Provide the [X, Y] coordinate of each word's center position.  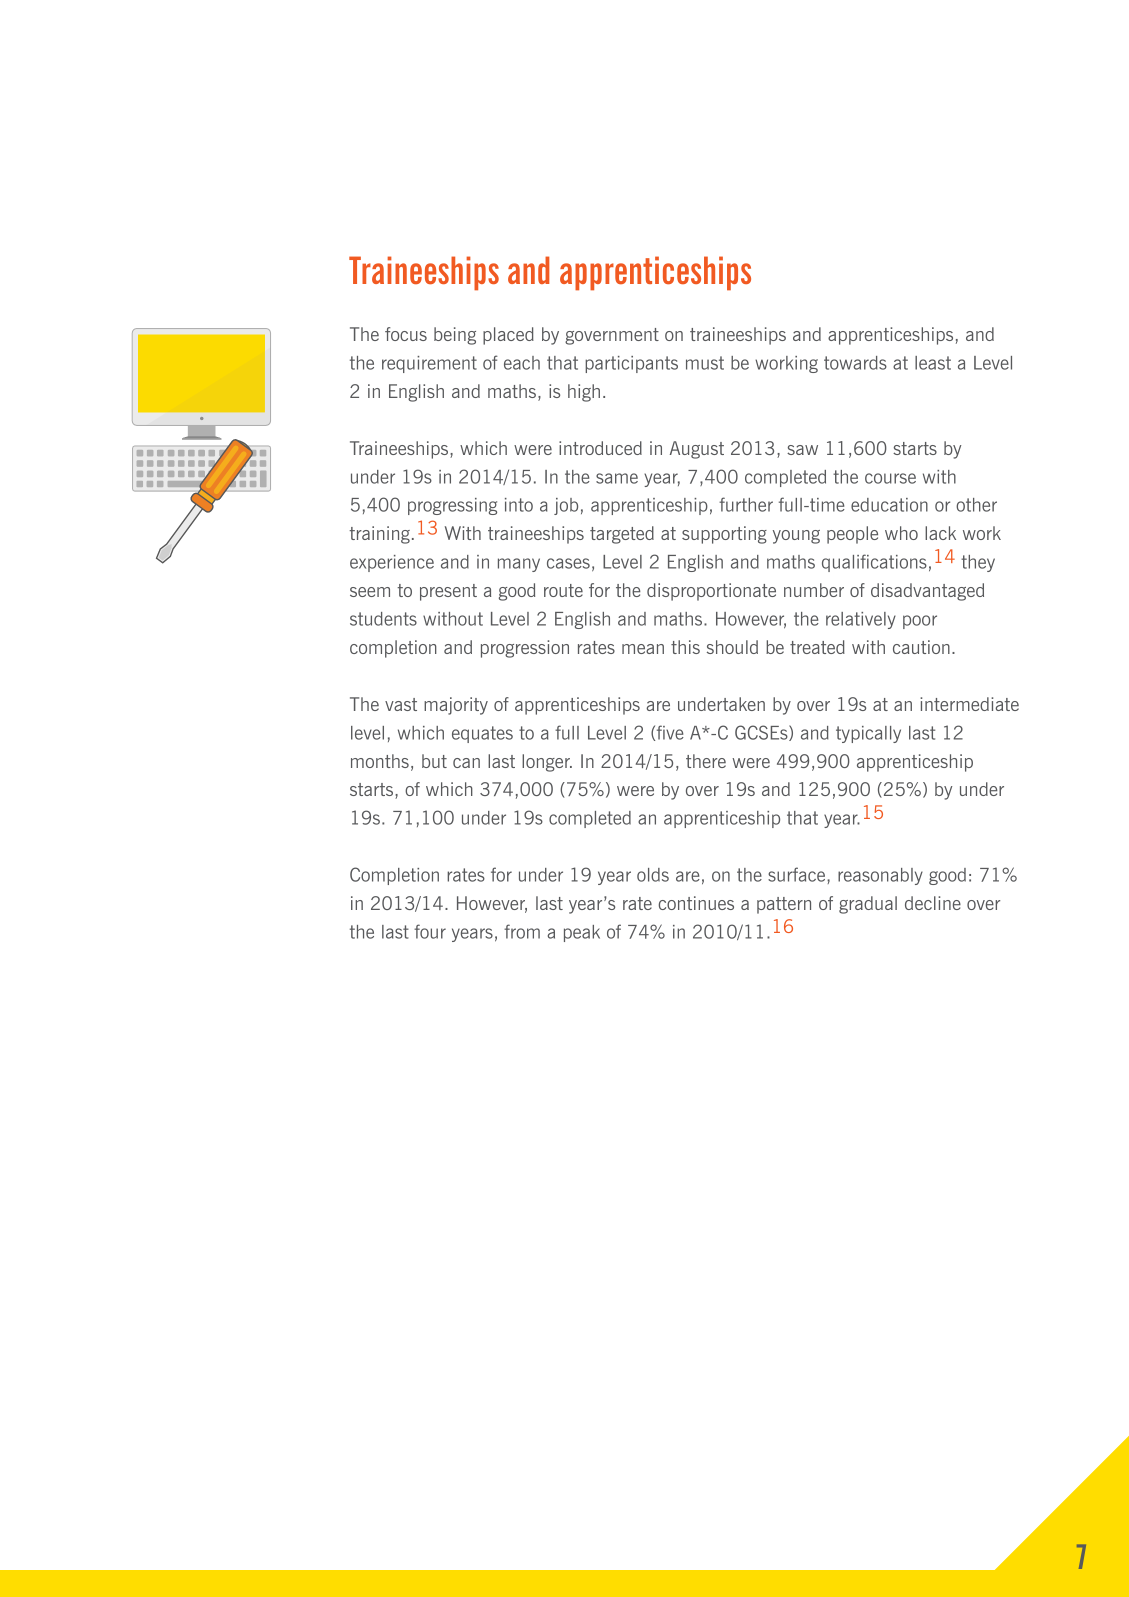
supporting [724, 535]
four [430, 931]
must [705, 363]
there [706, 761]
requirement [429, 364]
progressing [452, 506]
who [901, 533]
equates [482, 734]
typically [868, 734]
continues [696, 903]
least [933, 363]
